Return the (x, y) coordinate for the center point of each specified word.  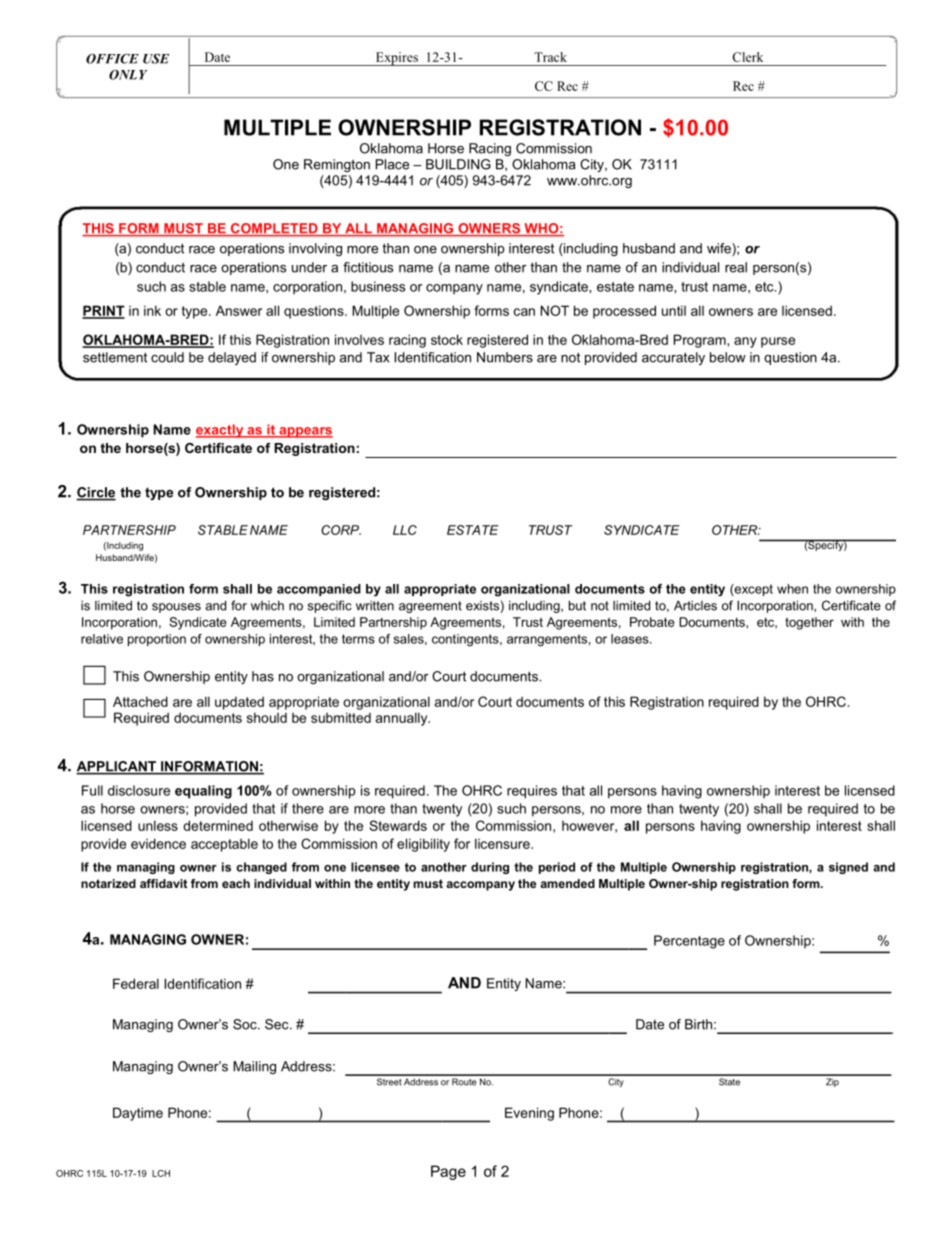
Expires (396, 59)
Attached (140, 701)
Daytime (138, 1114)
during (490, 868)
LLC (405, 530)
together (809, 623)
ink (152, 310)
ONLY (128, 74)
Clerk (747, 57)
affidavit (163, 883)
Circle (96, 493)
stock (447, 339)
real (736, 267)
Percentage (689, 942)
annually (403, 719)
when (792, 589)
